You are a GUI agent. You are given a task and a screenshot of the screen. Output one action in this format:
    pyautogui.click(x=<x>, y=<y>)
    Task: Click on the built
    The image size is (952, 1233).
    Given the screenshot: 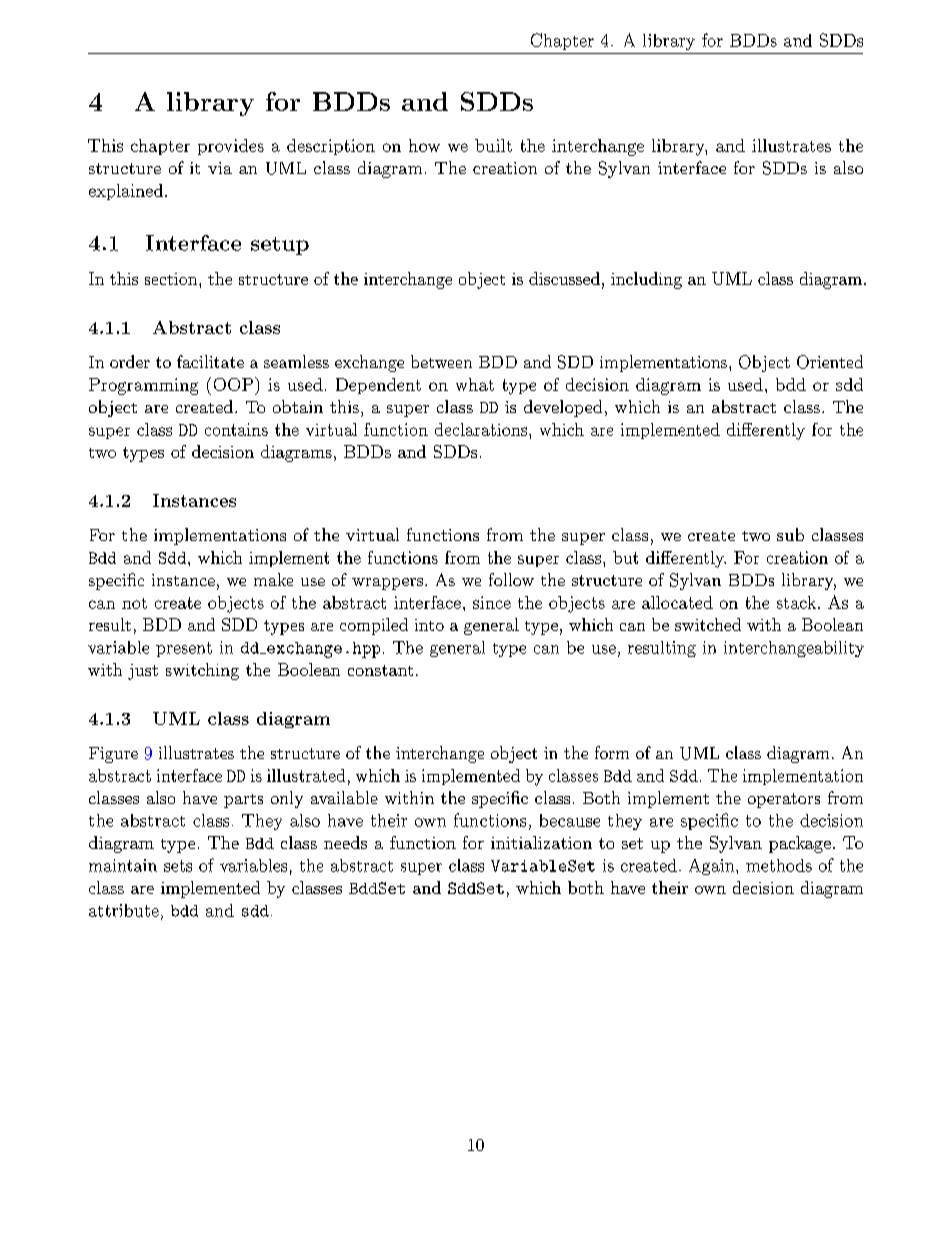 What is the action you would take?
    pyautogui.click(x=493, y=145)
